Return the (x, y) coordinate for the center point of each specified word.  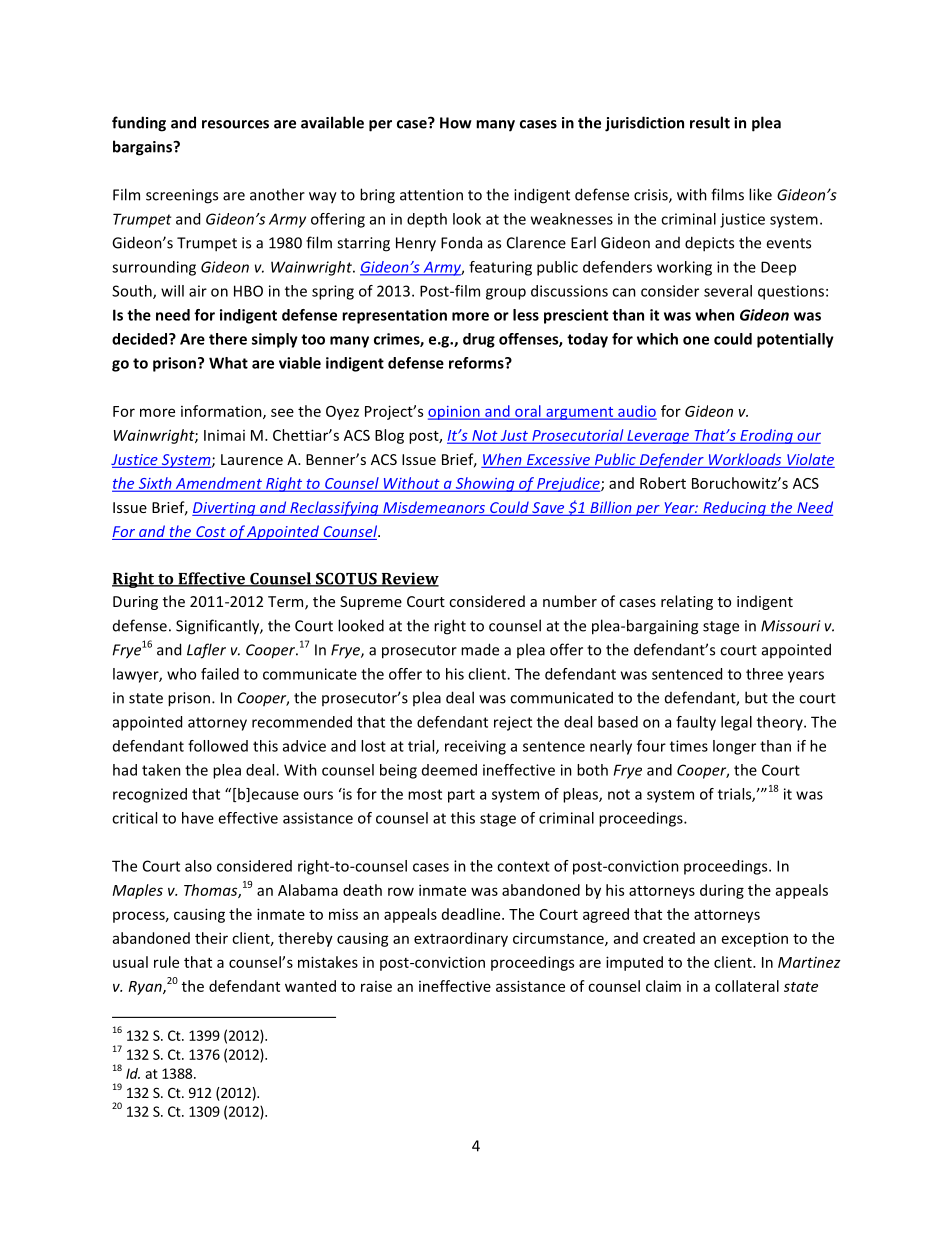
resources (235, 124)
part (461, 796)
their (211, 938)
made (480, 649)
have (198, 818)
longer (734, 747)
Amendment (218, 484)
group (506, 294)
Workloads (745, 459)
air (198, 291)
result (710, 122)
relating (687, 602)
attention (431, 195)
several (728, 291)
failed (220, 674)
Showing (485, 484)
